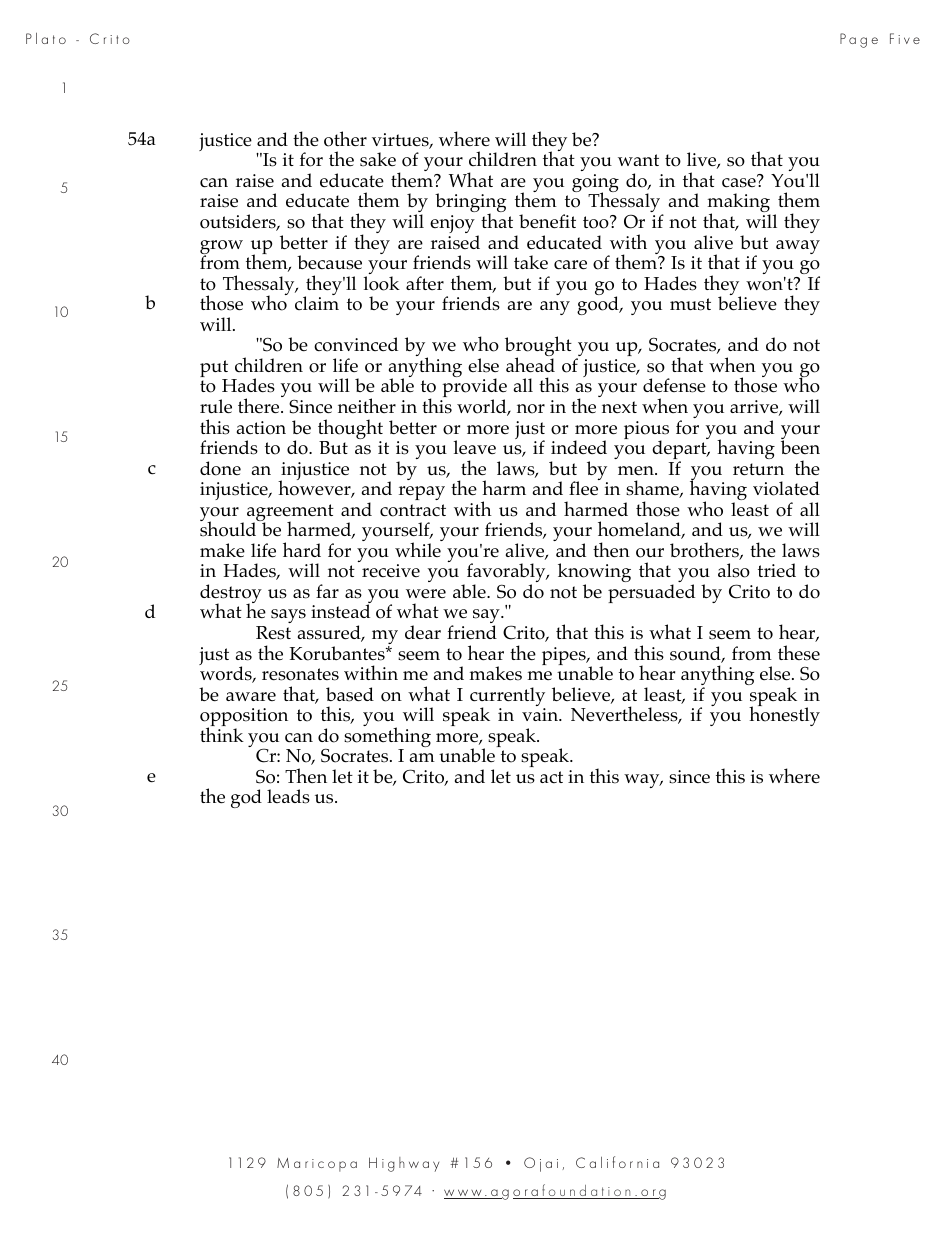  Describe the element at coordinates (378, 159) in the screenshot. I see `sake` at that location.
